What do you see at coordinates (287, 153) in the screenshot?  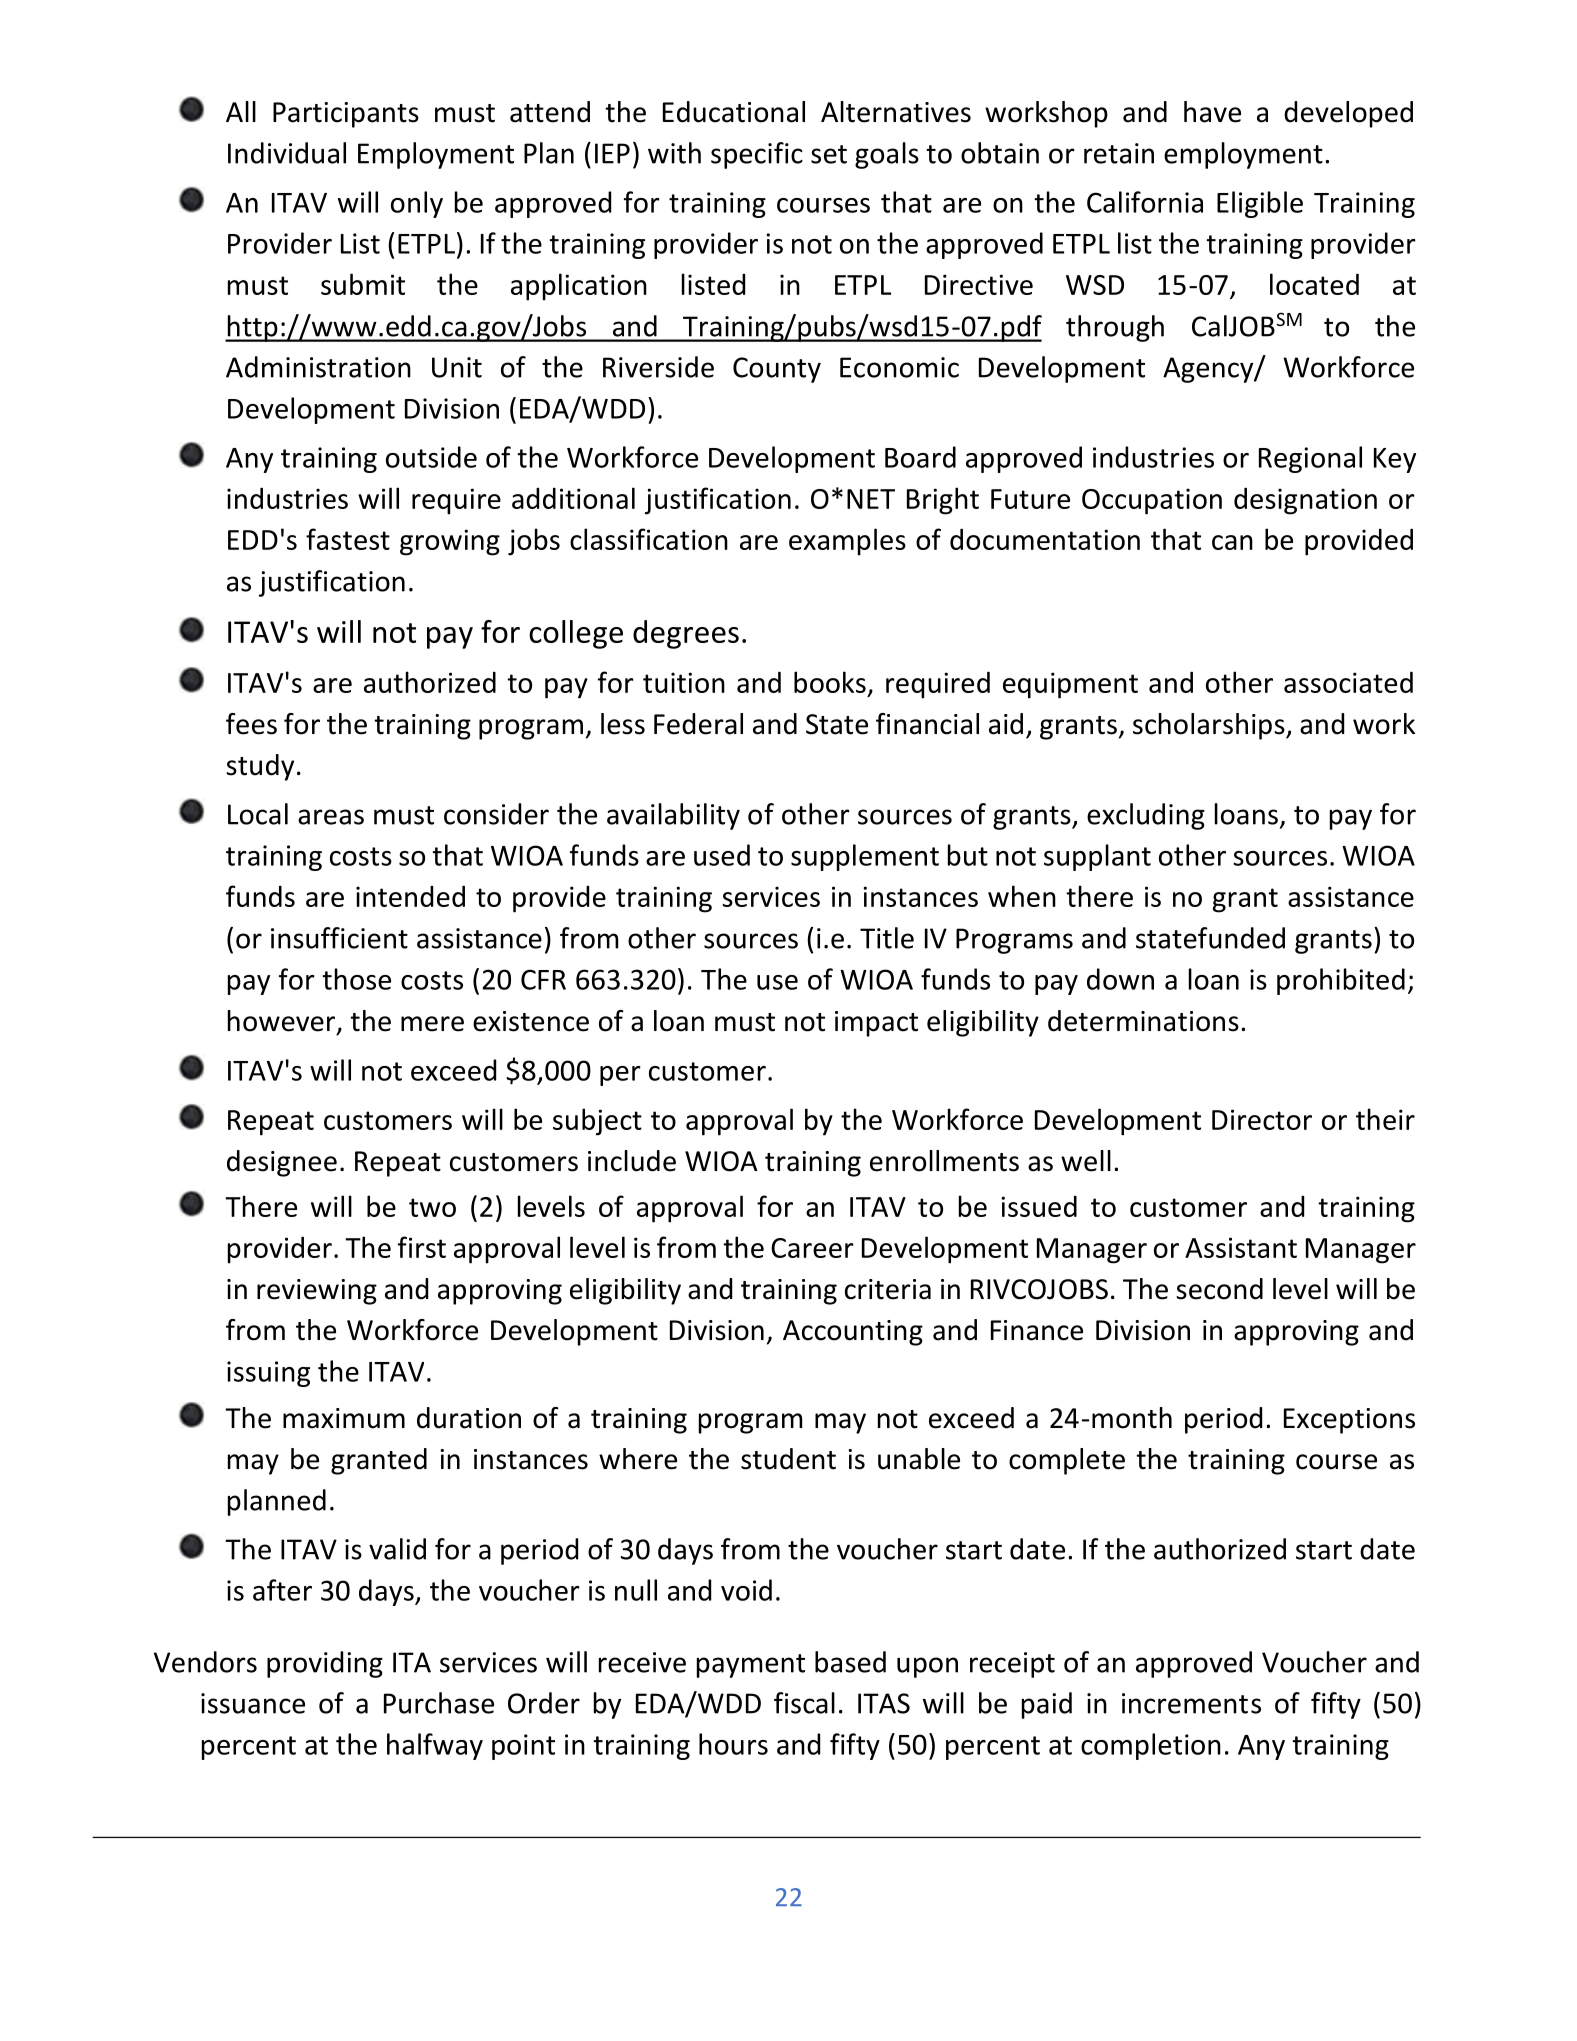 I see `Individual` at bounding box center [287, 153].
